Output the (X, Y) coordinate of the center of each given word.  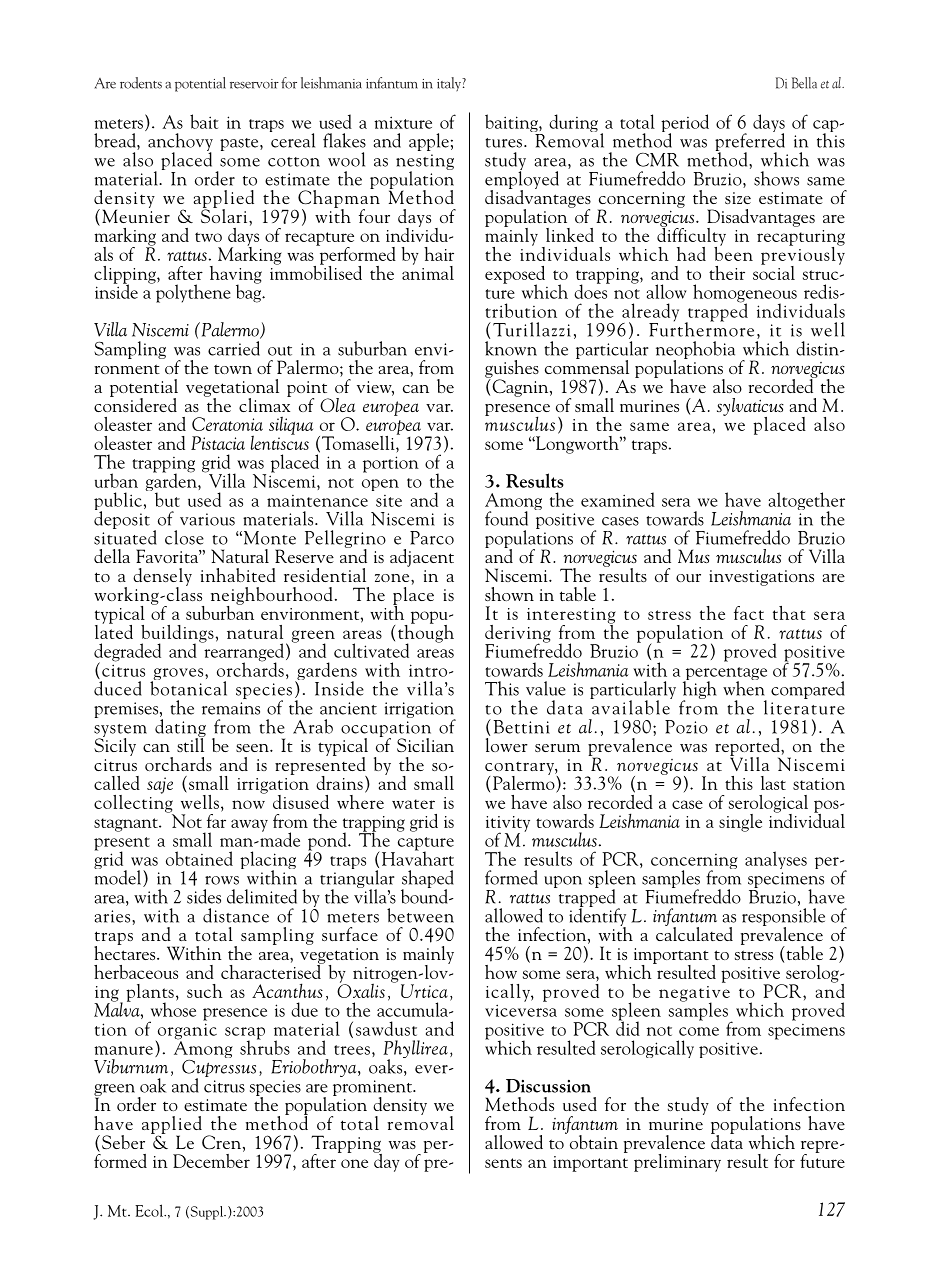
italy (450, 84)
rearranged (243, 652)
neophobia (695, 351)
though (426, 633)
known (511, 348)
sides (204, 896)
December (211, 1159)
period (685, 124)
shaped (427, 880)
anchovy (180, 143)
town (233, 369)
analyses (776, 860)
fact (749, 613)
